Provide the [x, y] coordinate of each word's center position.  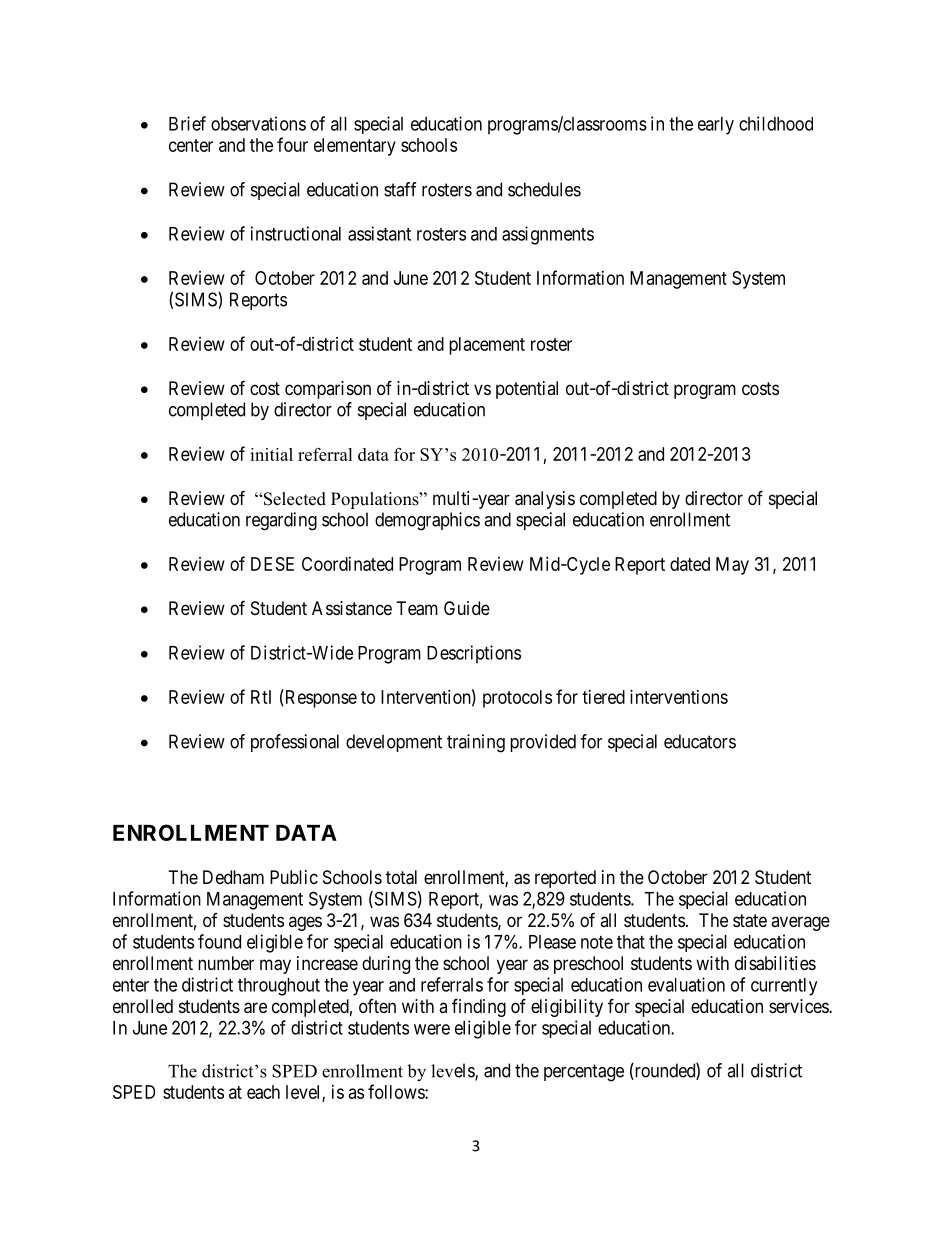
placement [487, 346]
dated [690, 564]
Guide [467, 608]
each [263, 1092]
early [716, 126]
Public [294, 877]
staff [400, 189]
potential [527, 390]
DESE [272, 564]
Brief [187, 123]
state [750, 921]
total [401, 877]
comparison [328, 390]
